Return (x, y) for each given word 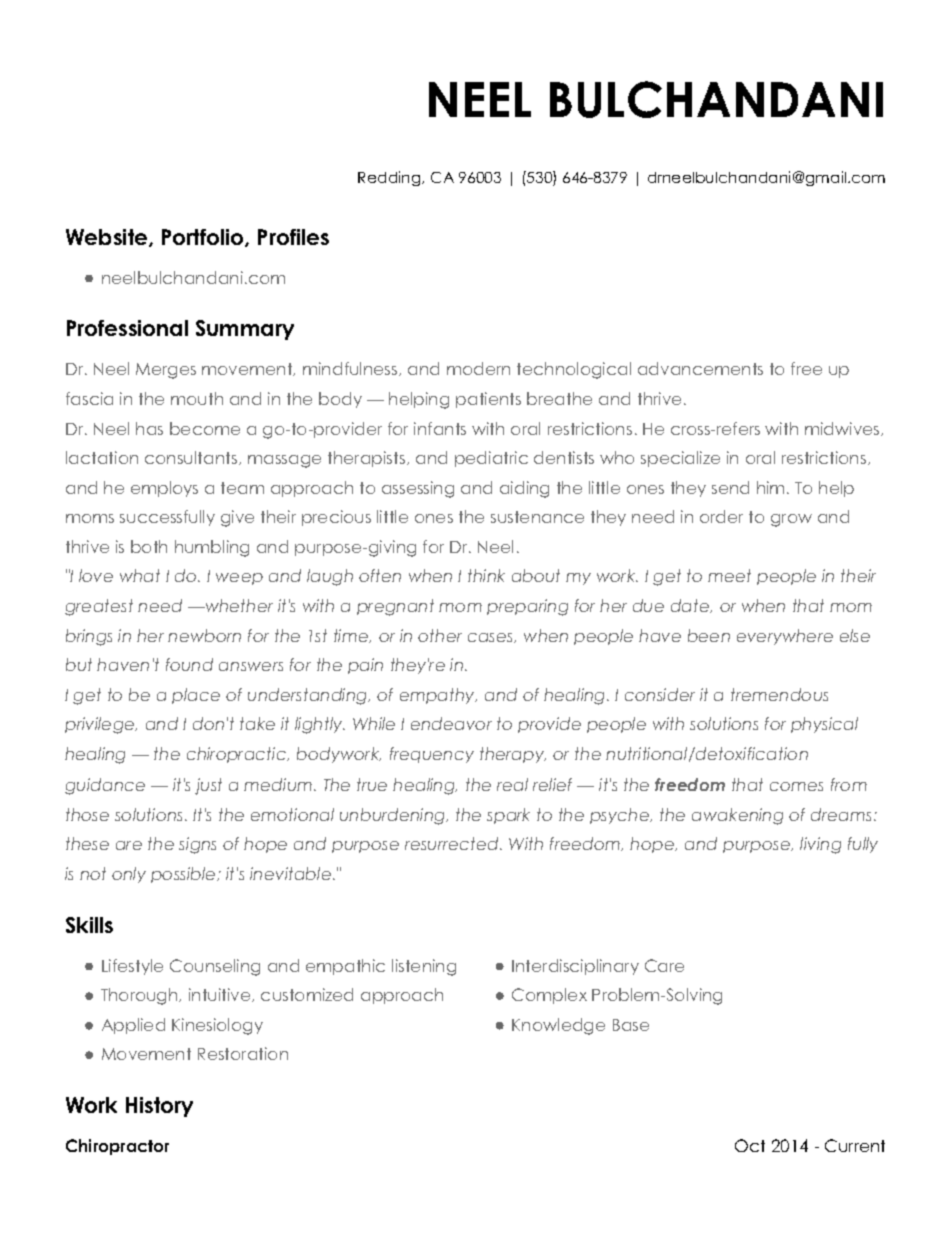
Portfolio (204, 238)
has (149, 428)
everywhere (785, 637)
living (820, 845)
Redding (390, 178)
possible (184, 875)
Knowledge (558, 1026)
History (159, 1107)
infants (440, 428)
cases (492, 638)
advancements (700, 368)
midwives (843, 429)
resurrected (453, 843)
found (189, 664)
